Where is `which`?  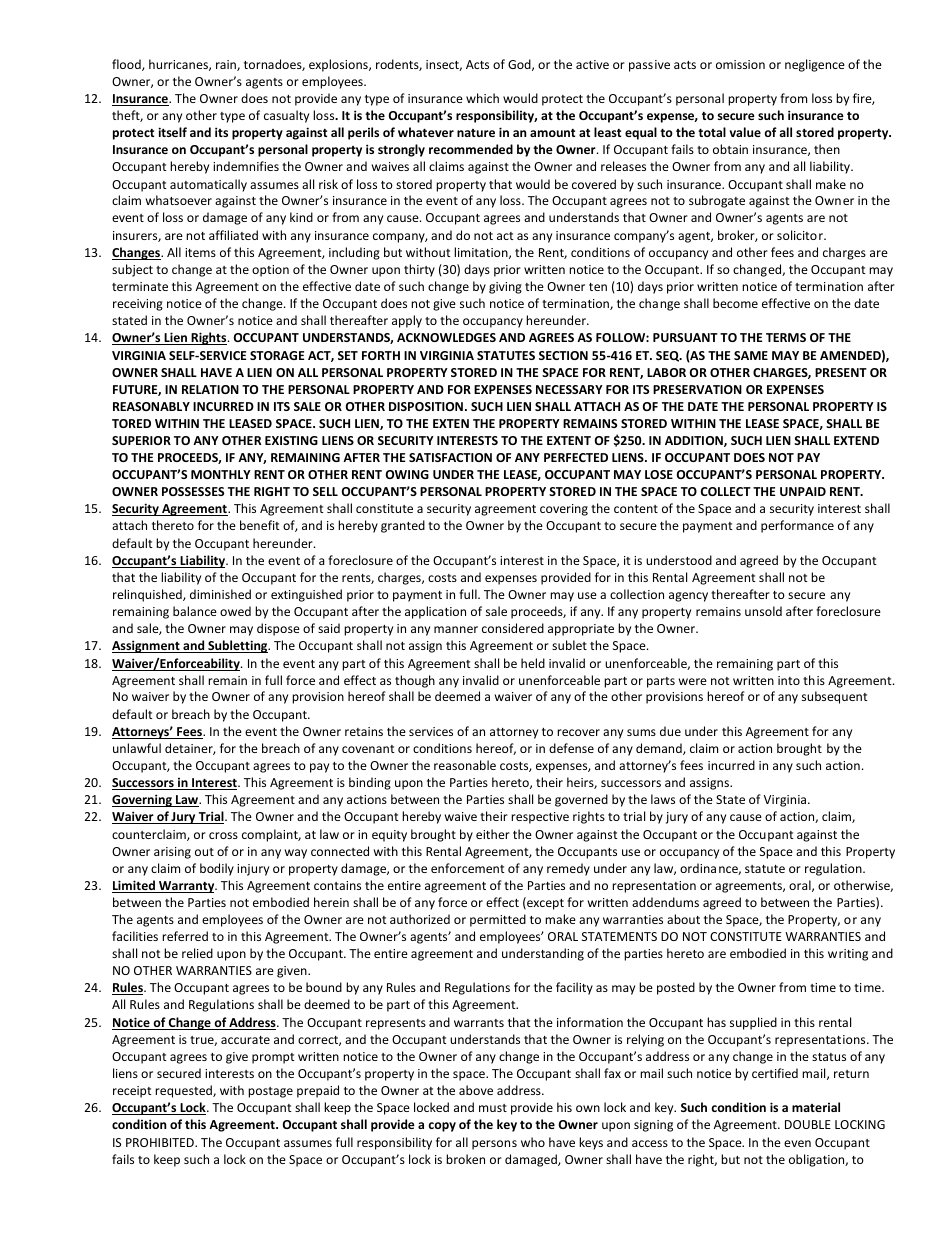 which is located at coordinates (482, 98).
